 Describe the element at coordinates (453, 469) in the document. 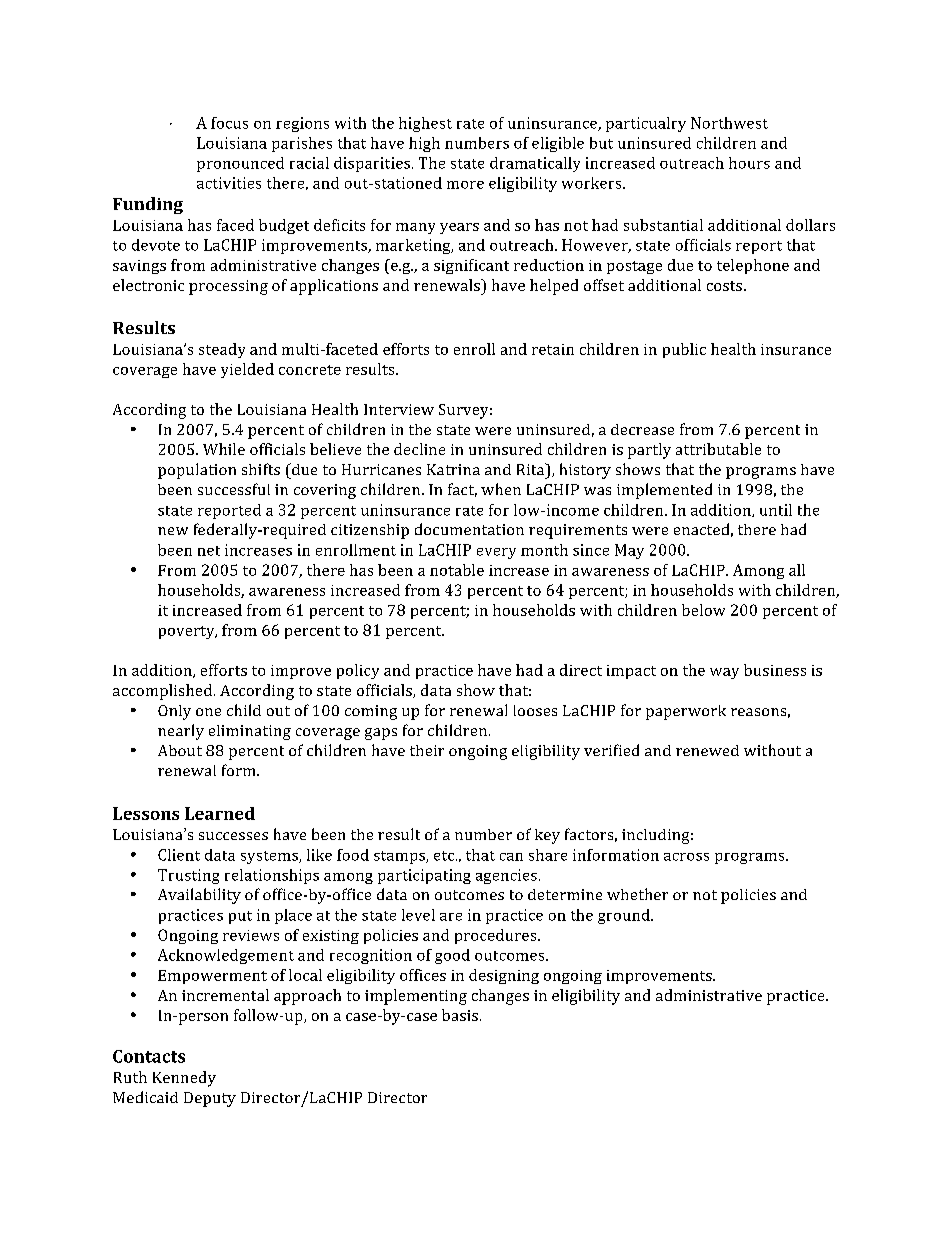

I see `Katrina` at that location.
